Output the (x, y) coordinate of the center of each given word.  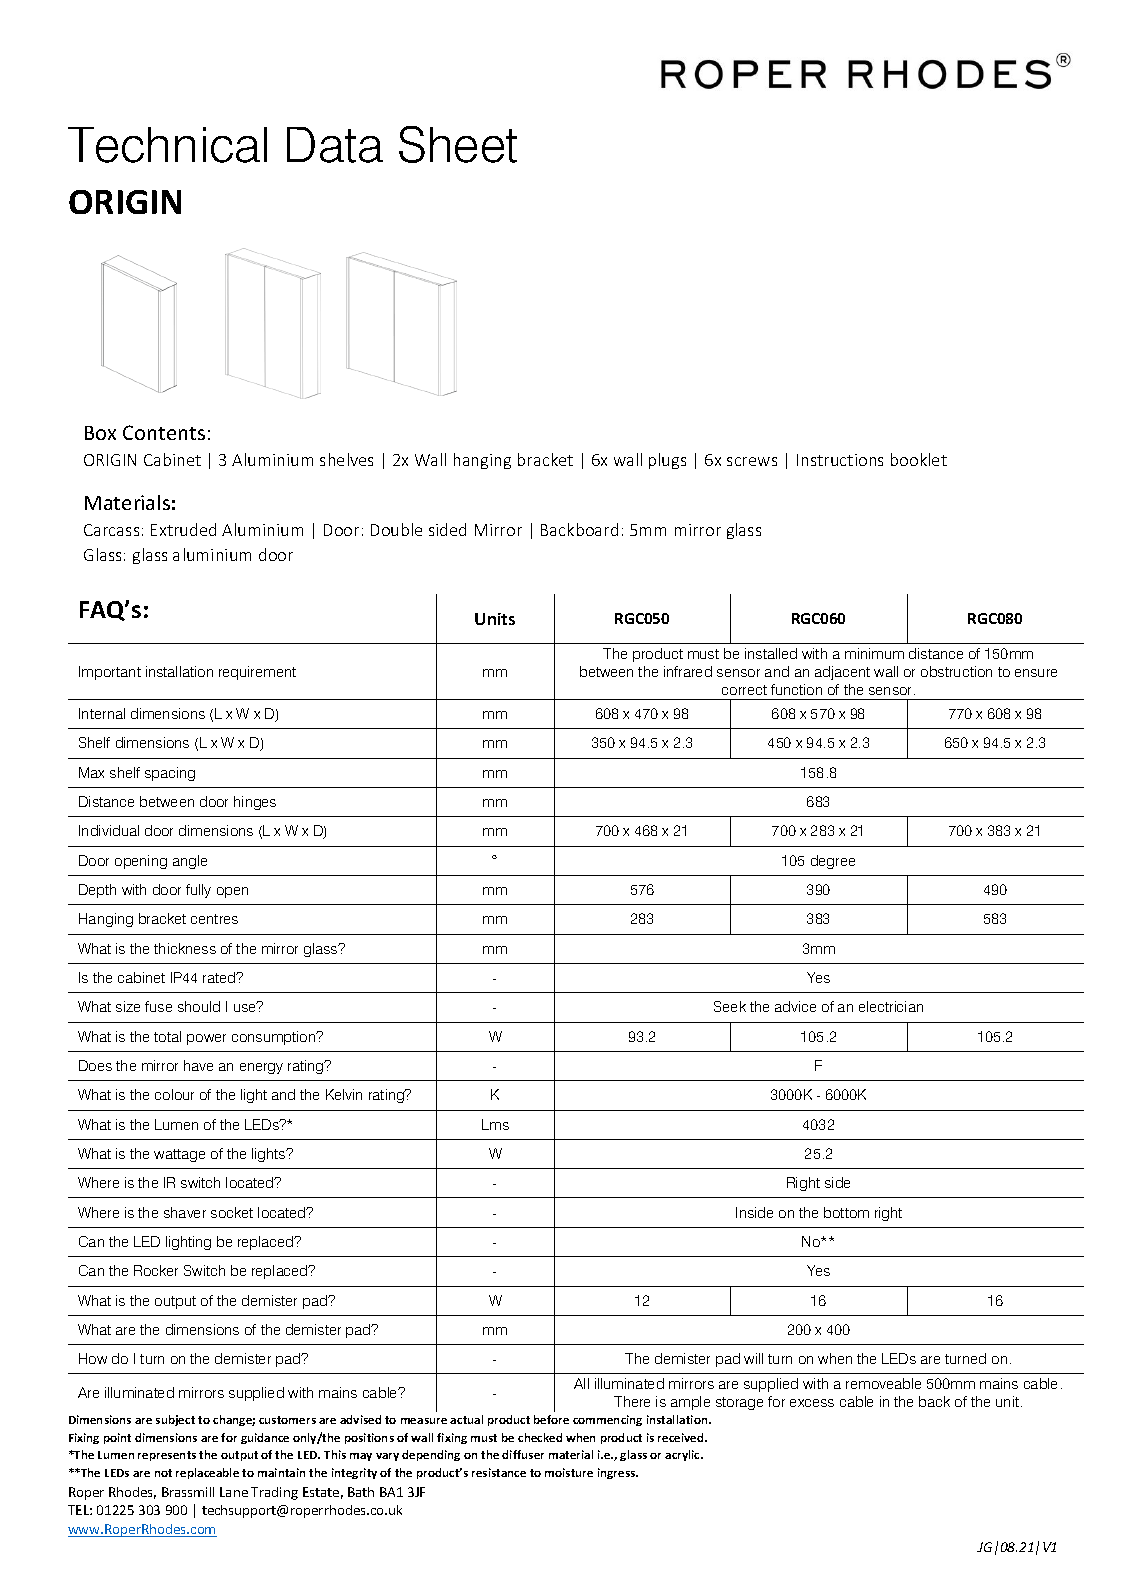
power (206, 1039)
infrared (688, 671)
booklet (919, 459)
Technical (167, 145)
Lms (495, 1124)
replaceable (207, 1473)
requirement (257, 673)
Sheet (458, 144)
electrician (891, 1006)
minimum (874, 653)
